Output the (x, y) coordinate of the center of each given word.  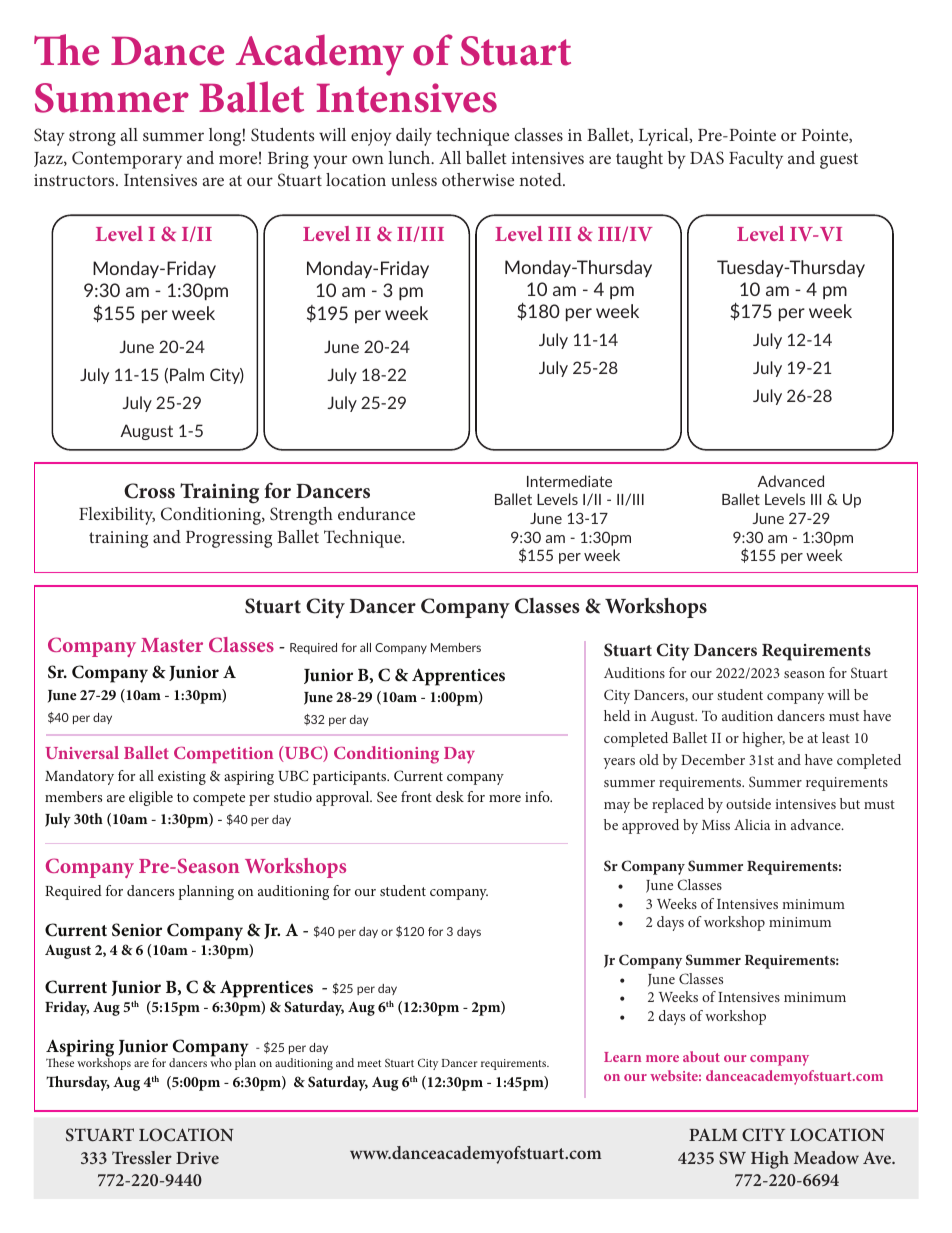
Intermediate (569, 481)
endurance (376, 513)
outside (748, 803)
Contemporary (127, 160)
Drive (197, 1158)
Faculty (756, 160)
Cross (149, 491)
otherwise (478, 179)
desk (450, 796)
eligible (151, 798)
